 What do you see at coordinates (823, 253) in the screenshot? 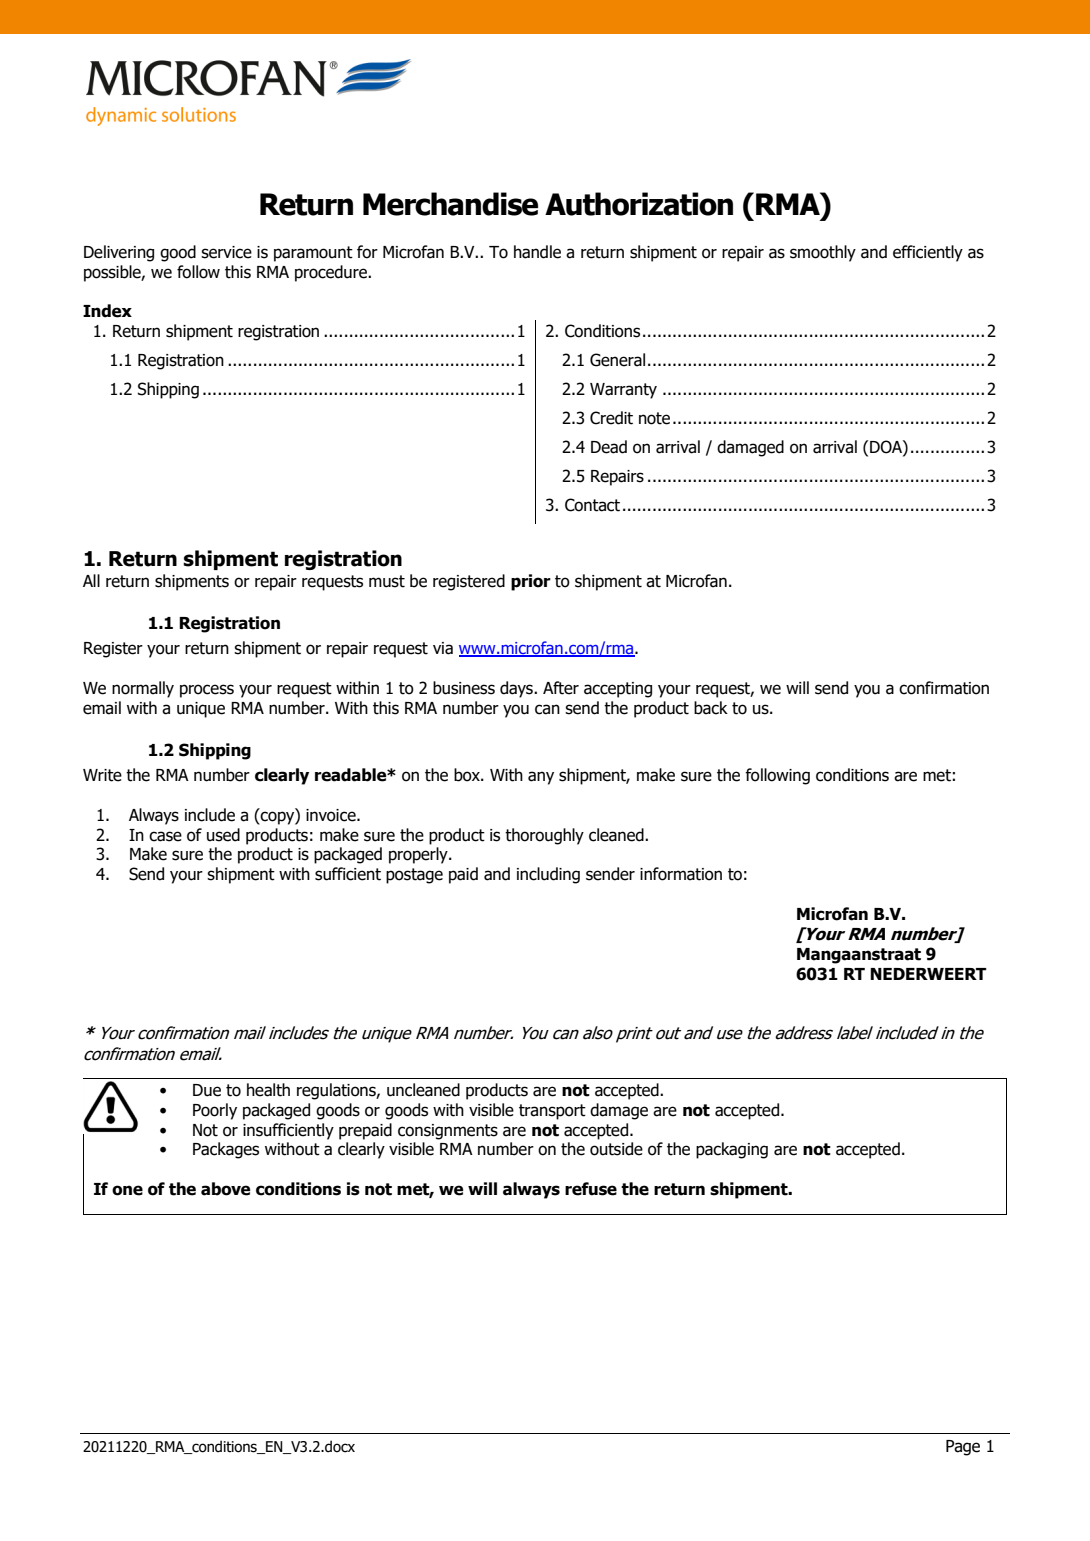
I see `smoothly` at bounding box center [823, 253].
